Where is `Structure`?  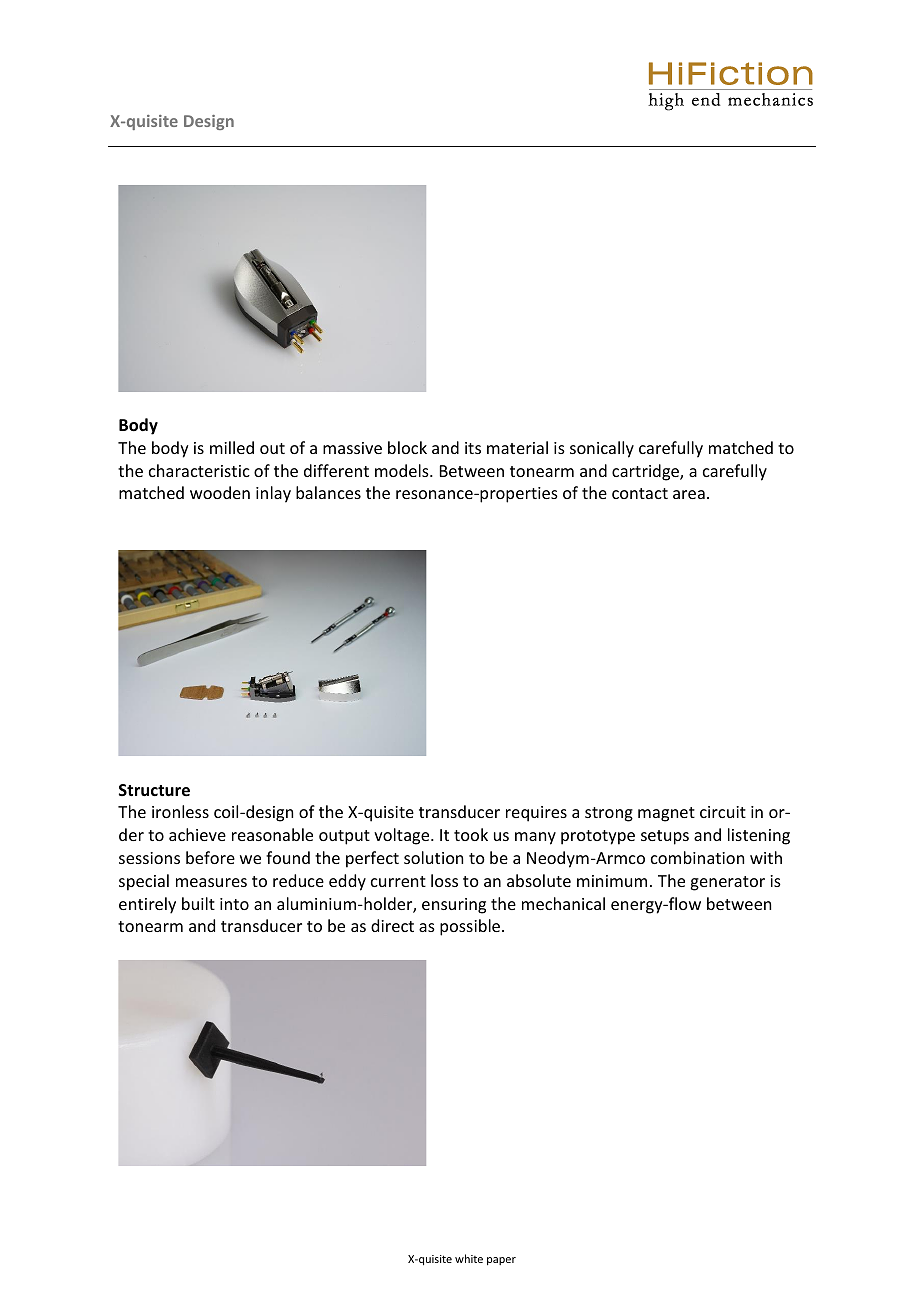 Structure is located at coordinates (154, 790).
